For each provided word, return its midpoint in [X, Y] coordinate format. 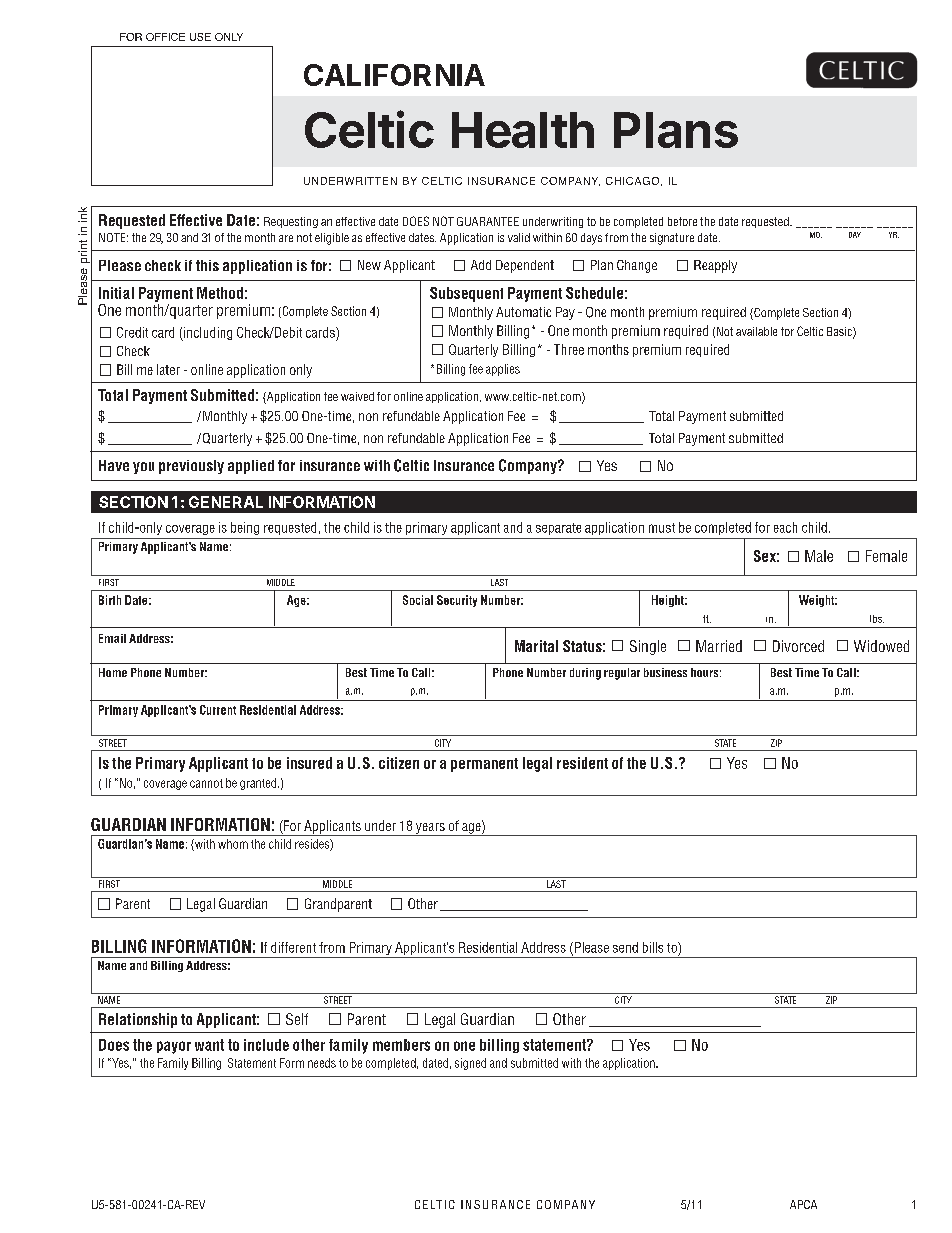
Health [523, 130]
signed [470, 1064]
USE [200, 37]
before [682, 221]
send [625, 947]
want [209, 1045]
